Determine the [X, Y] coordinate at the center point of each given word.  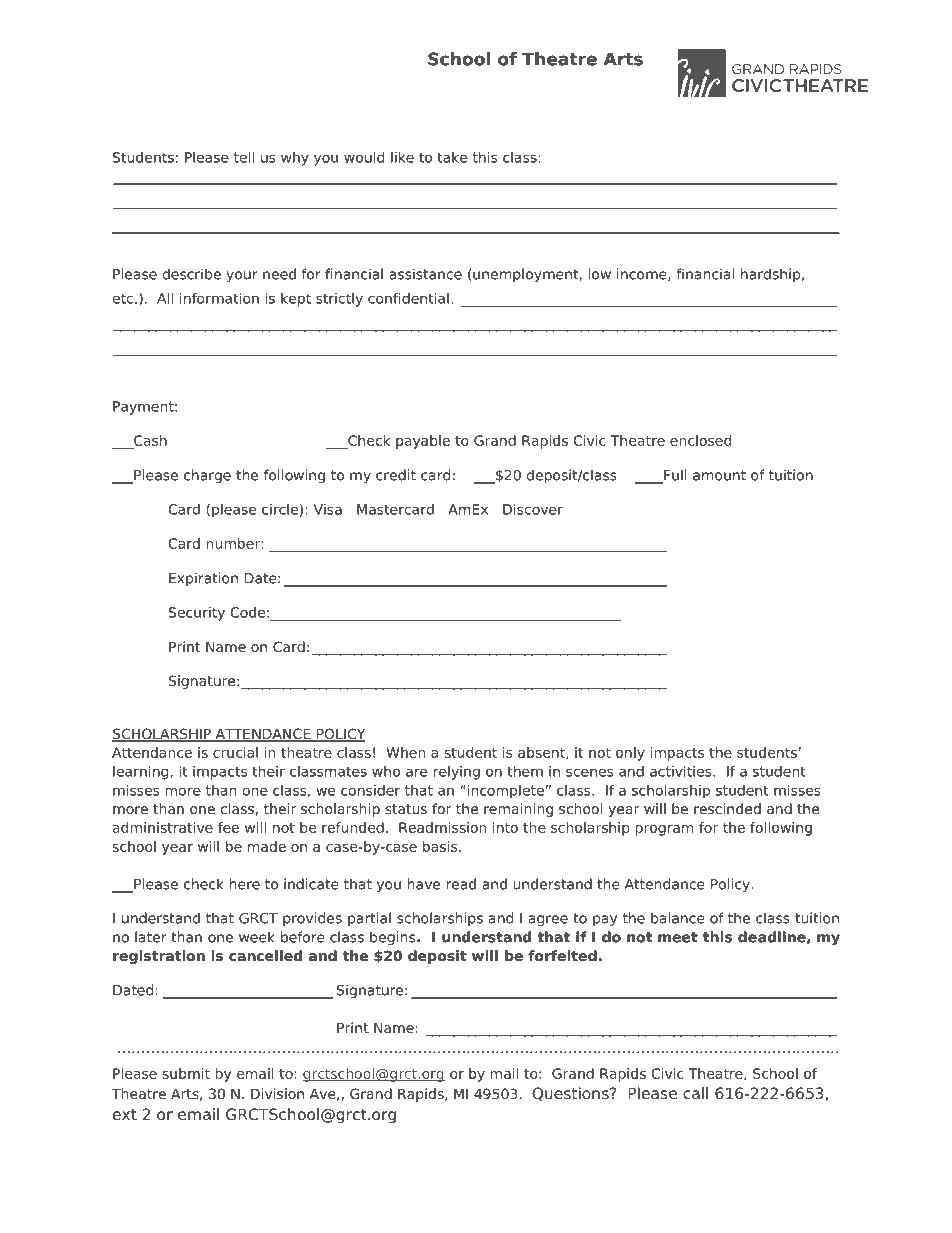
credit [396, 475]
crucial [235, 752]
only [630, 754]
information [219, 298]
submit [186, 1073]
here [244, 884]
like [402, 157]
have [423, 884]
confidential [408, 298]
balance [678, 918]
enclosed [700, 440]
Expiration [203, 579]
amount [719, 475]
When [405, 752]
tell [244, 157]
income [643, 274]
